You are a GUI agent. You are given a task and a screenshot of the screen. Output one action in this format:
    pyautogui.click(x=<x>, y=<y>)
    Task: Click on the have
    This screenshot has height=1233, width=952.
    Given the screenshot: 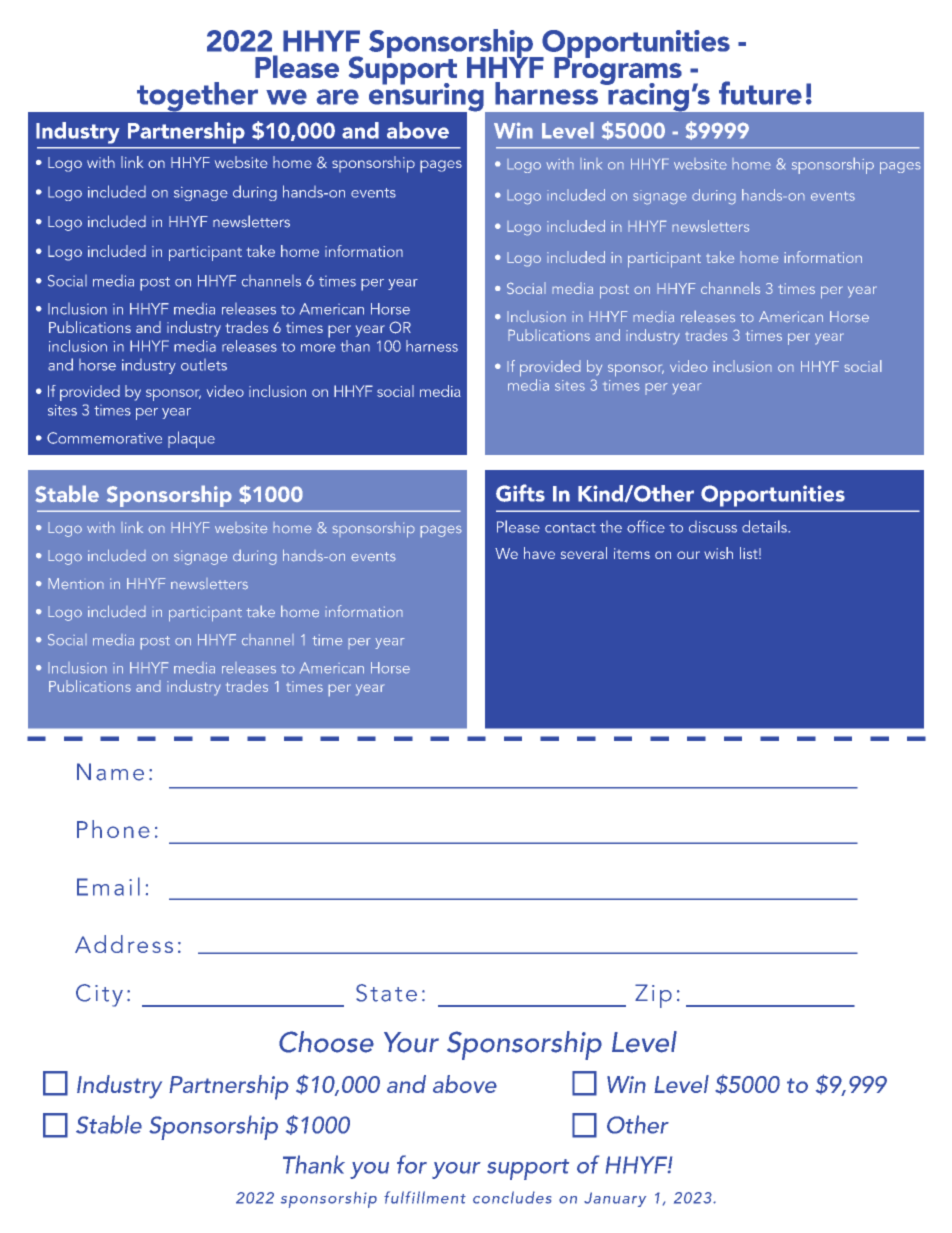 What is the action you would take?
    pyautogui.click(x=539, y=553)
